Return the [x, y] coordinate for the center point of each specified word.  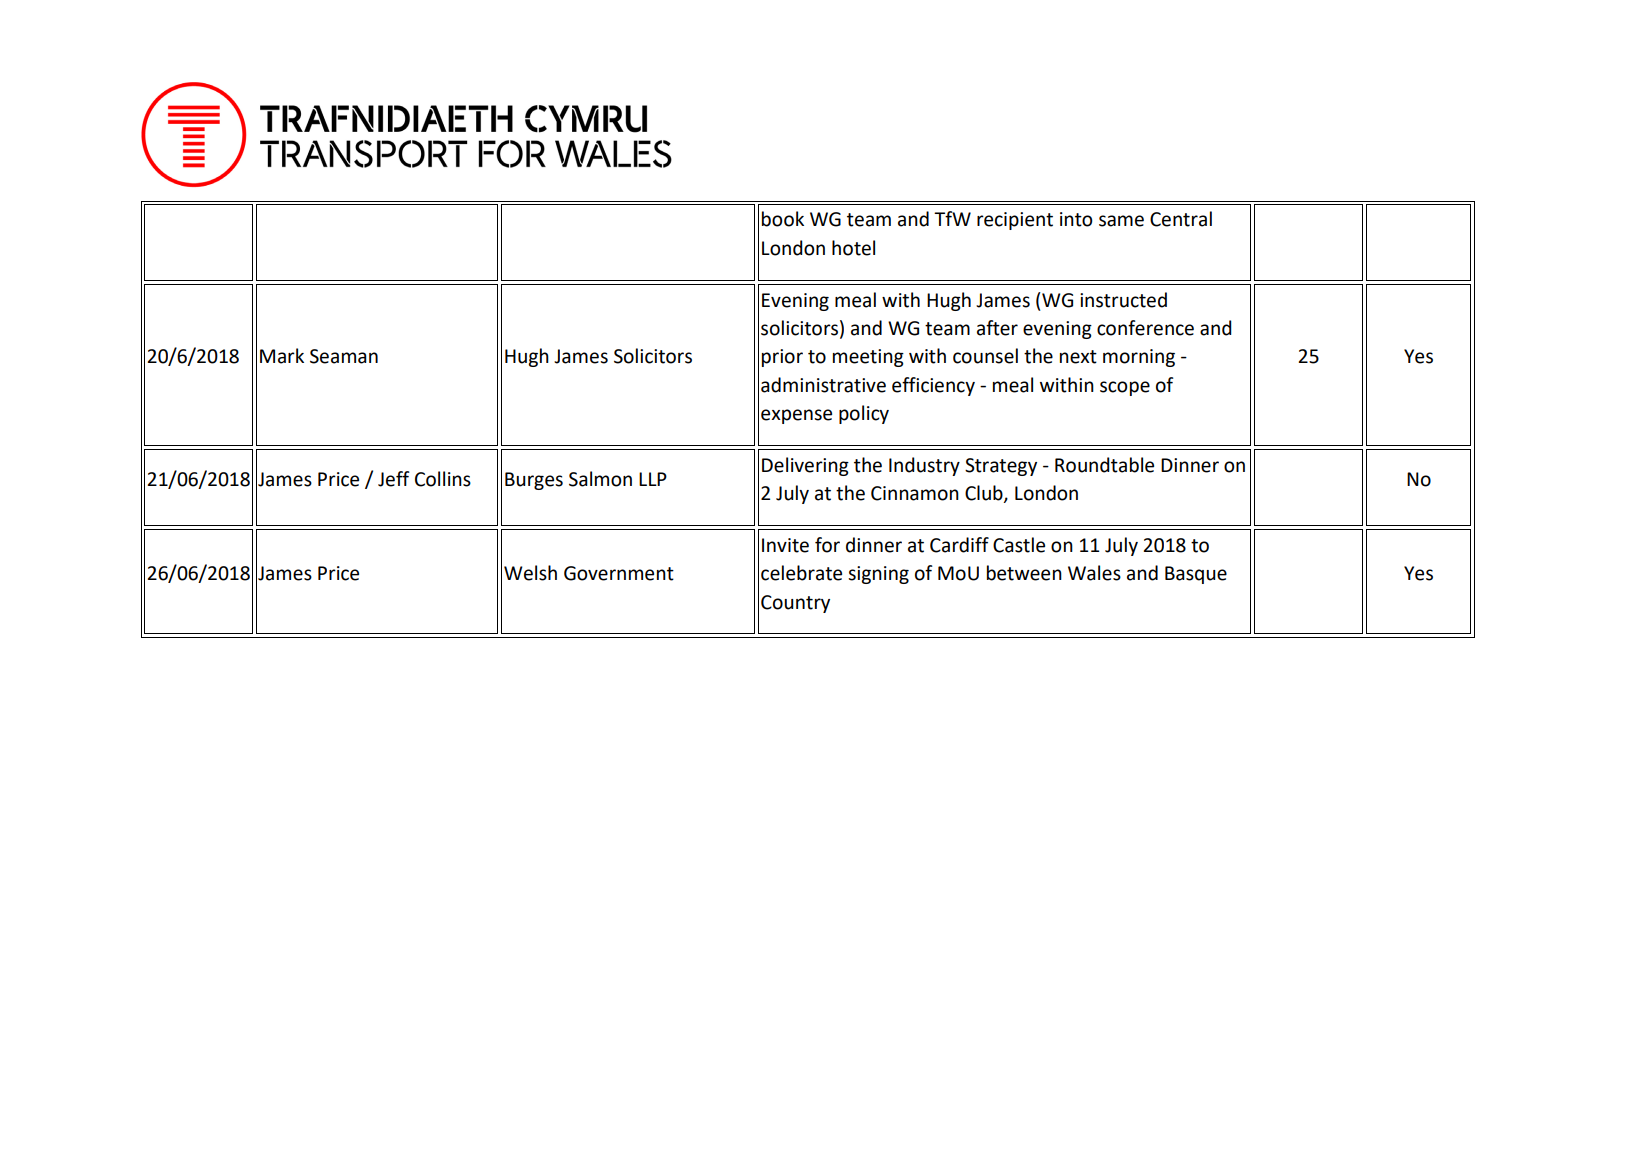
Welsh [530, 573]
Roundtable [1104, 465]
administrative [823, 385]
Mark [282, 356]
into [1076, 219]
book [783, 219]
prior [782, 358]
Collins [443, 479]
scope [1125, 388]
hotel [853, 248]
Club [985, 494]
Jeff [394, 479]
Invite [785, 545]
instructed [1123, 300]
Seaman [344, 356]
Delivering [805, 466]
